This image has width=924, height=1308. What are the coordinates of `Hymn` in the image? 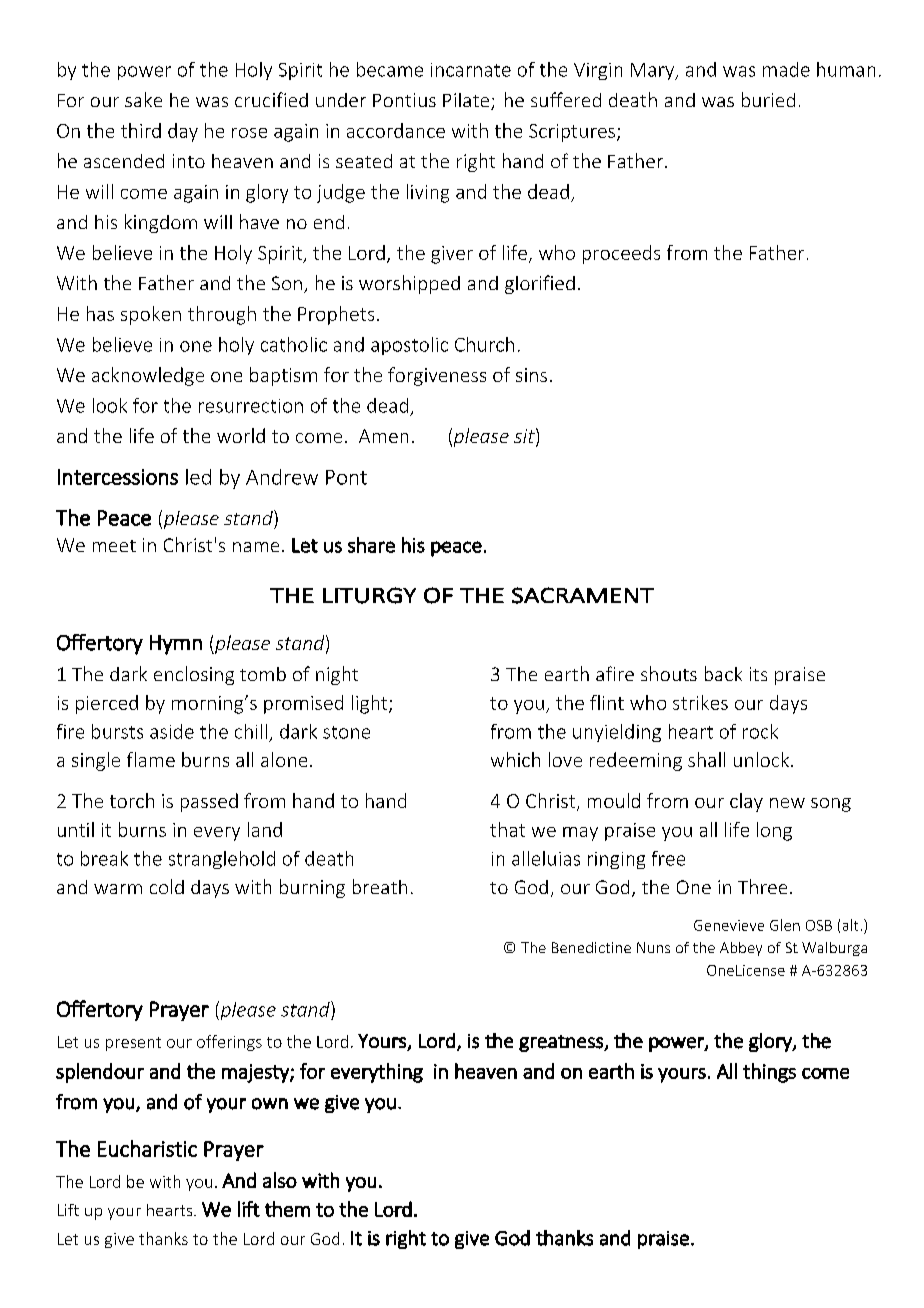 It's located at (176, 645).
